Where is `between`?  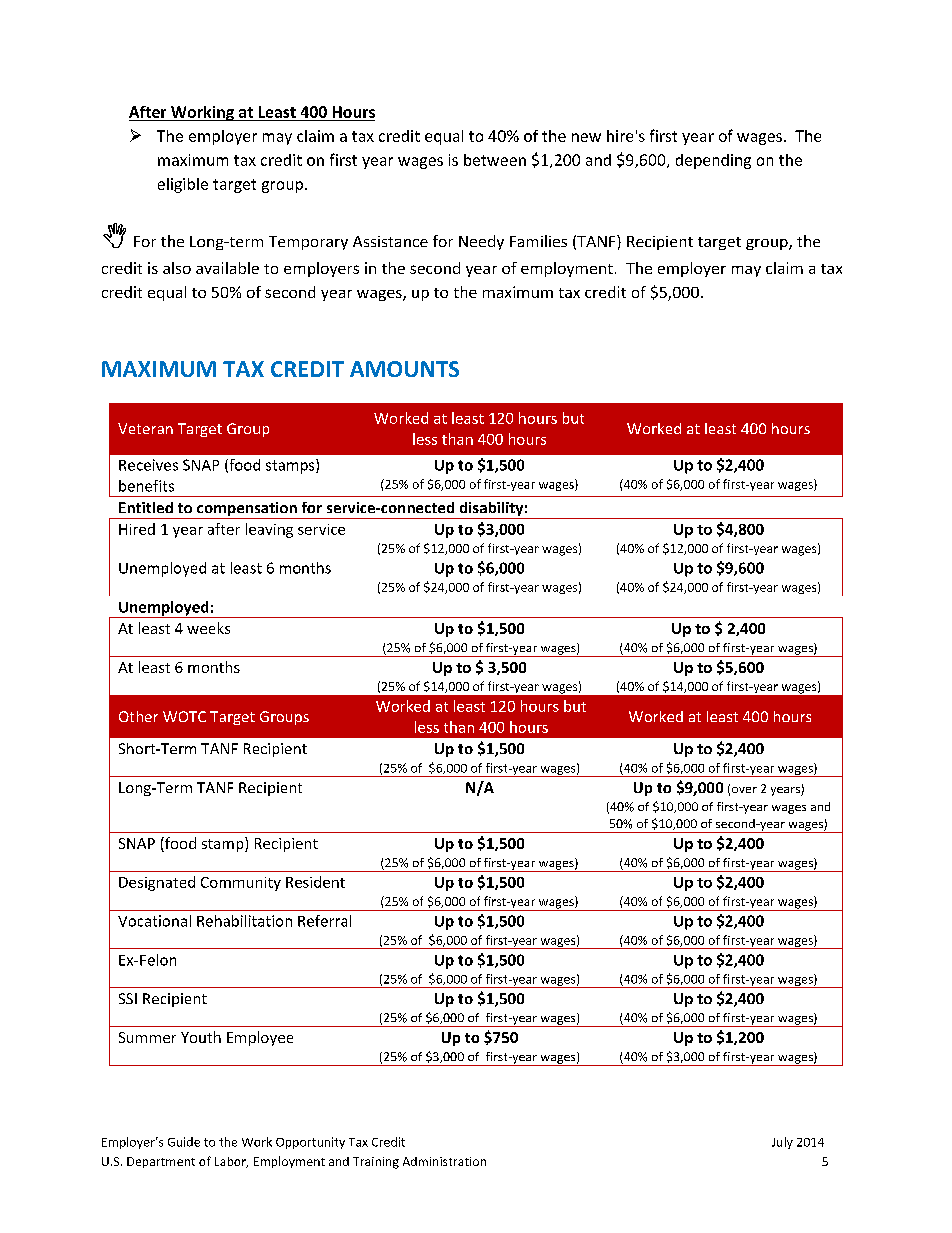 between is located at coordinates (495, 160).
